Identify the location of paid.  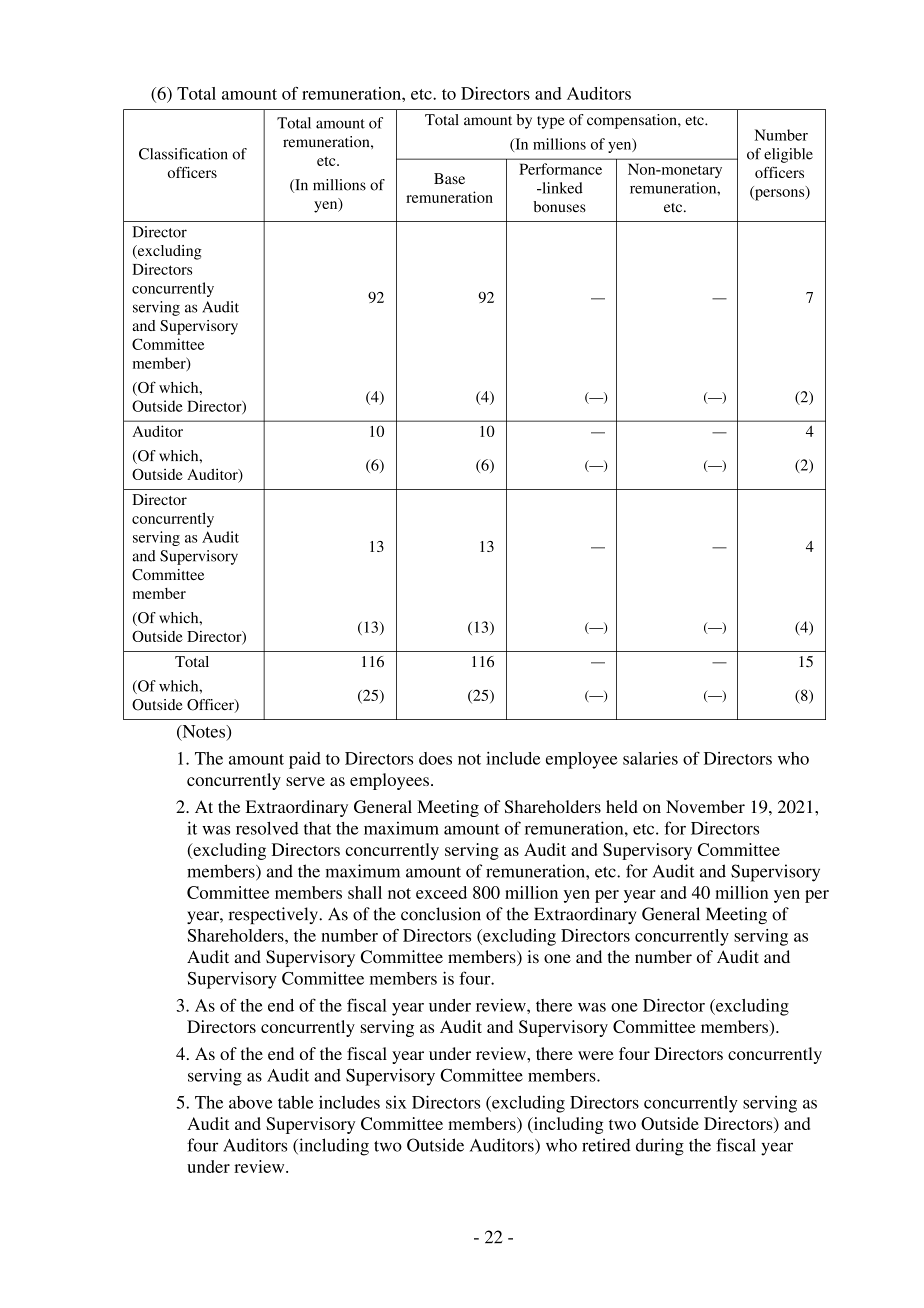
(305, 760).
